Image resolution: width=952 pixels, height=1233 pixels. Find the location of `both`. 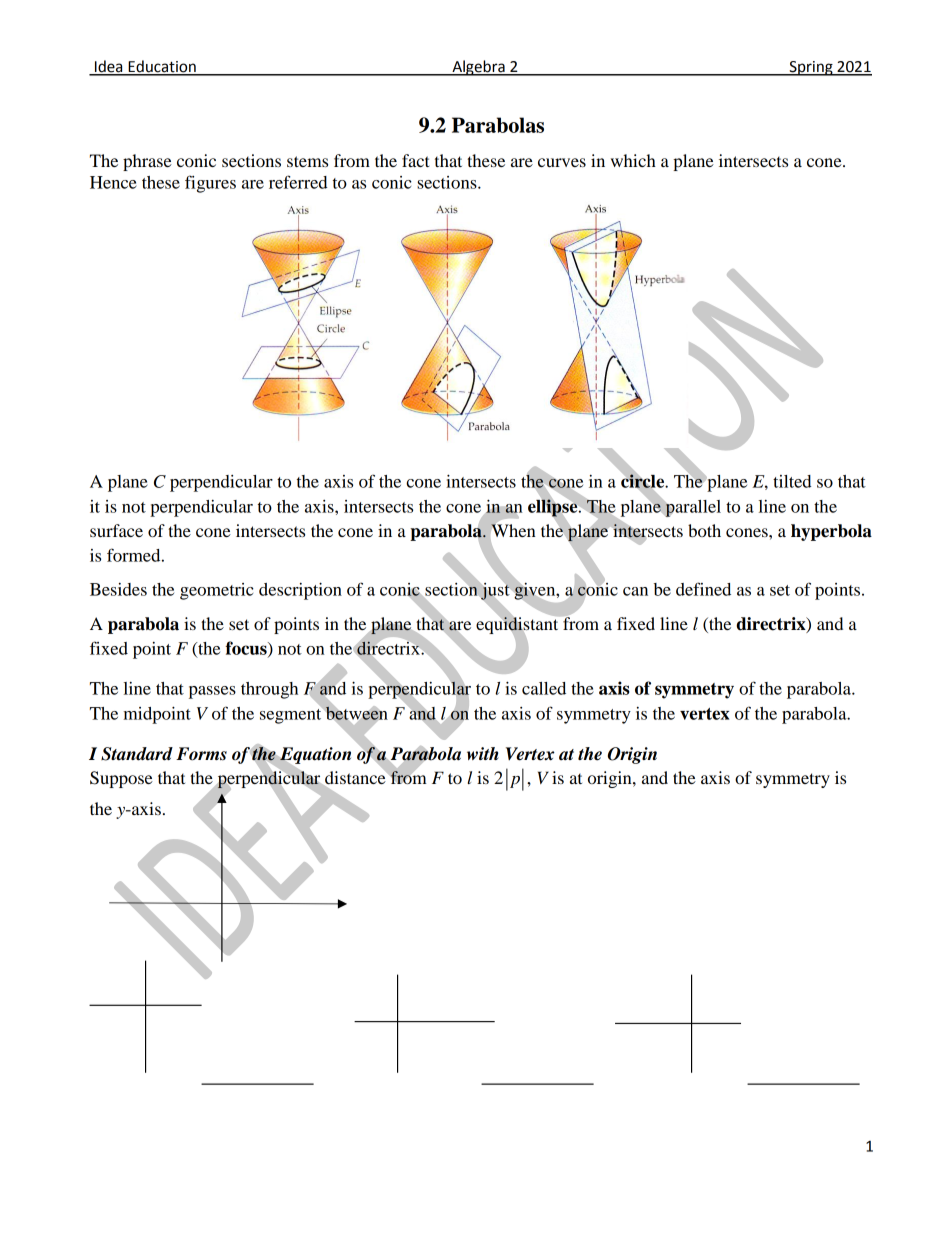

both is located at coordinates (704, 530).
